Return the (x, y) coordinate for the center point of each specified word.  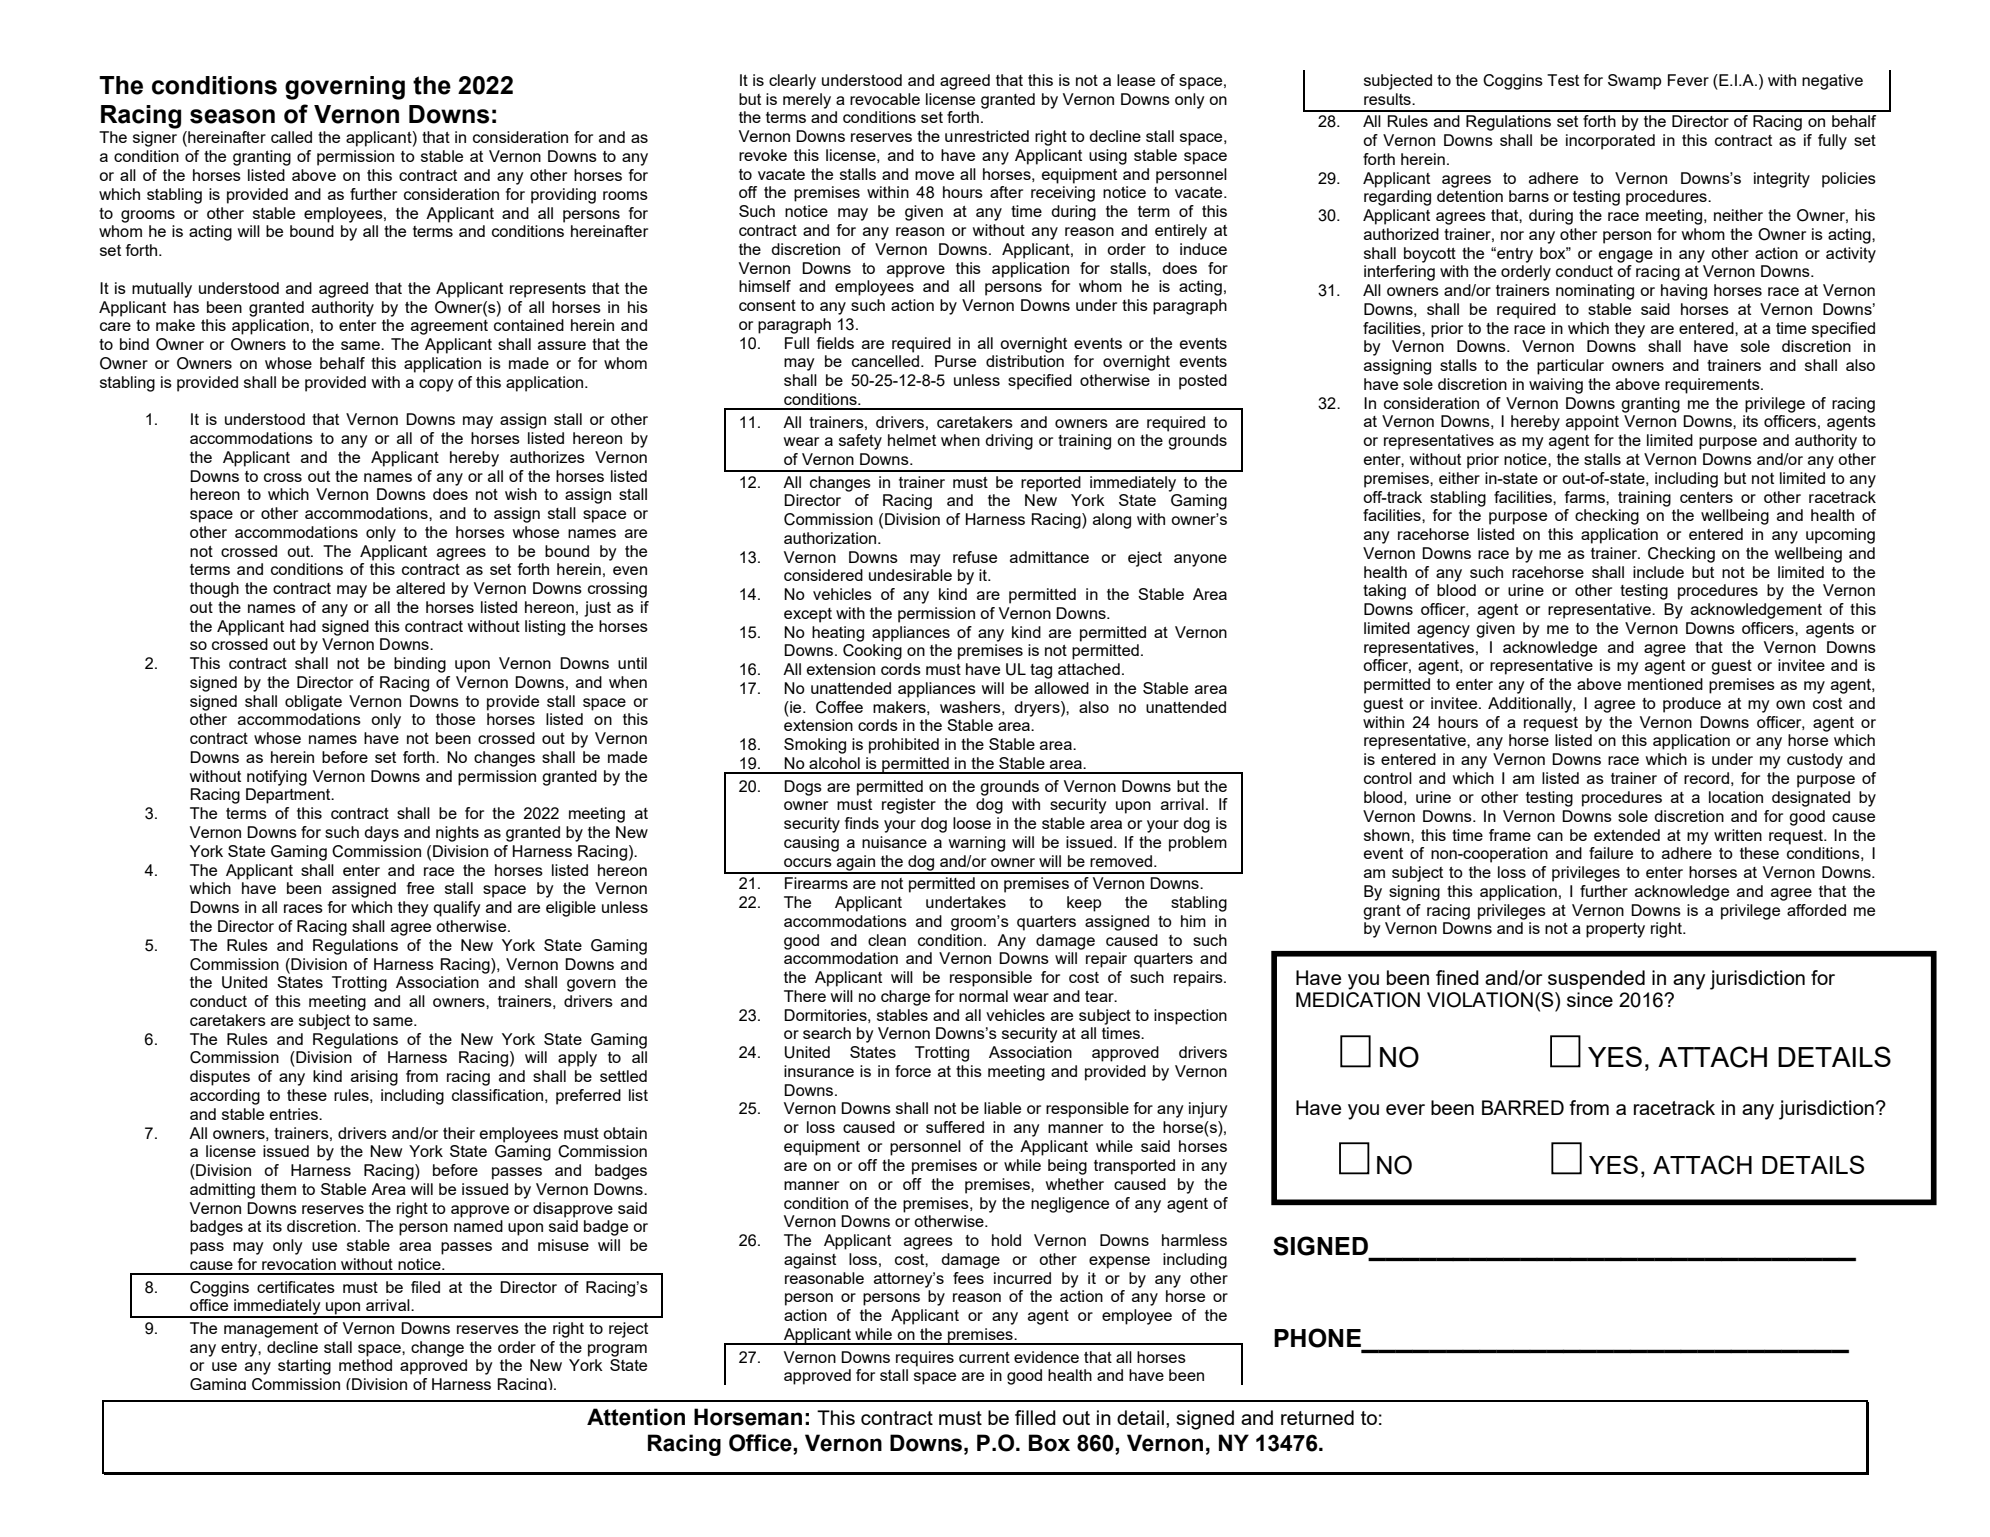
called (291, 137)
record (1706, 778)
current (984, 1357)
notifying (277, 778)
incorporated (1610, 142)
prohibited (904, 746)
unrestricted (987, 136)
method (365, 1365)
